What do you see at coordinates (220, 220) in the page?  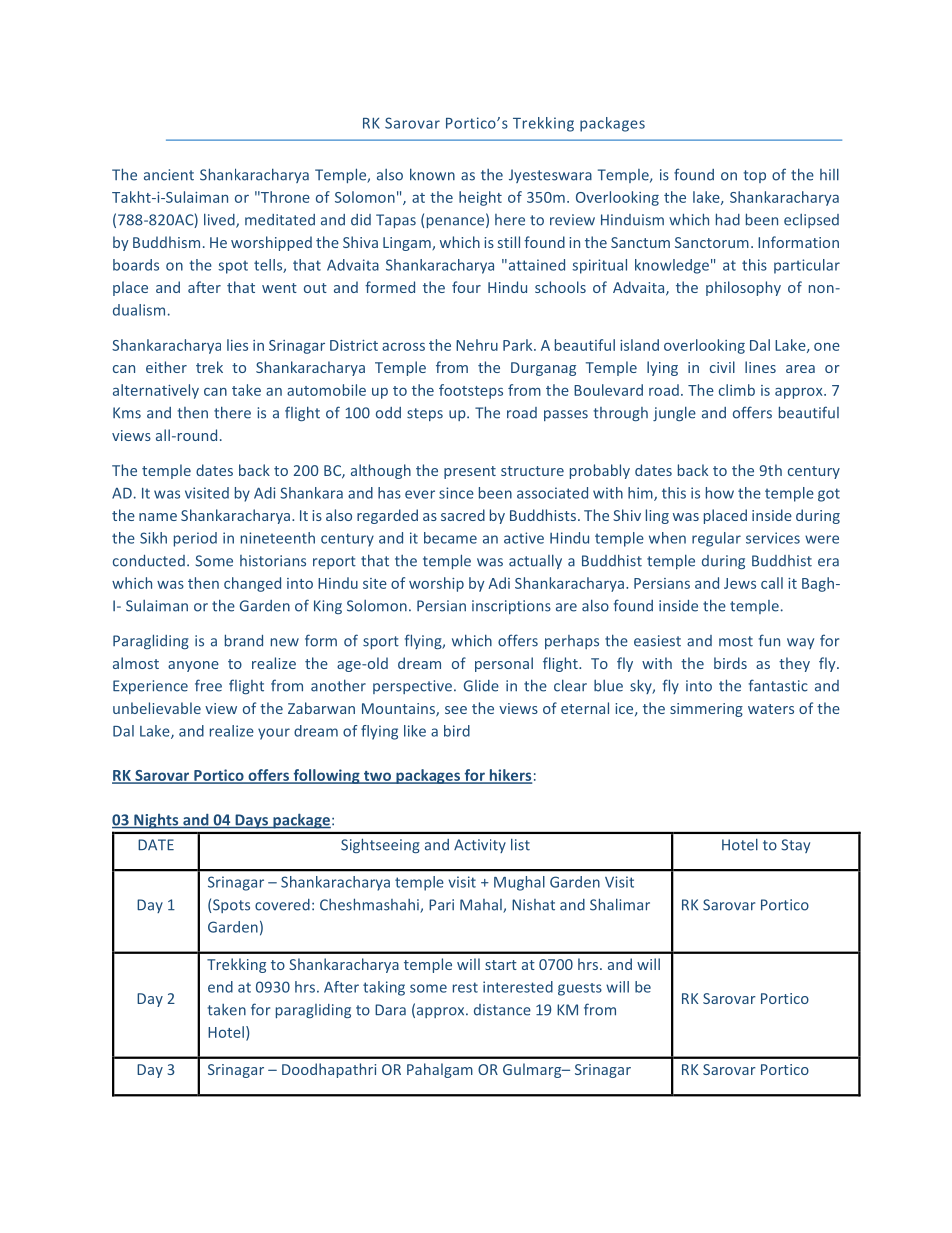 I see `lived` at bounding box center [220, 220].
